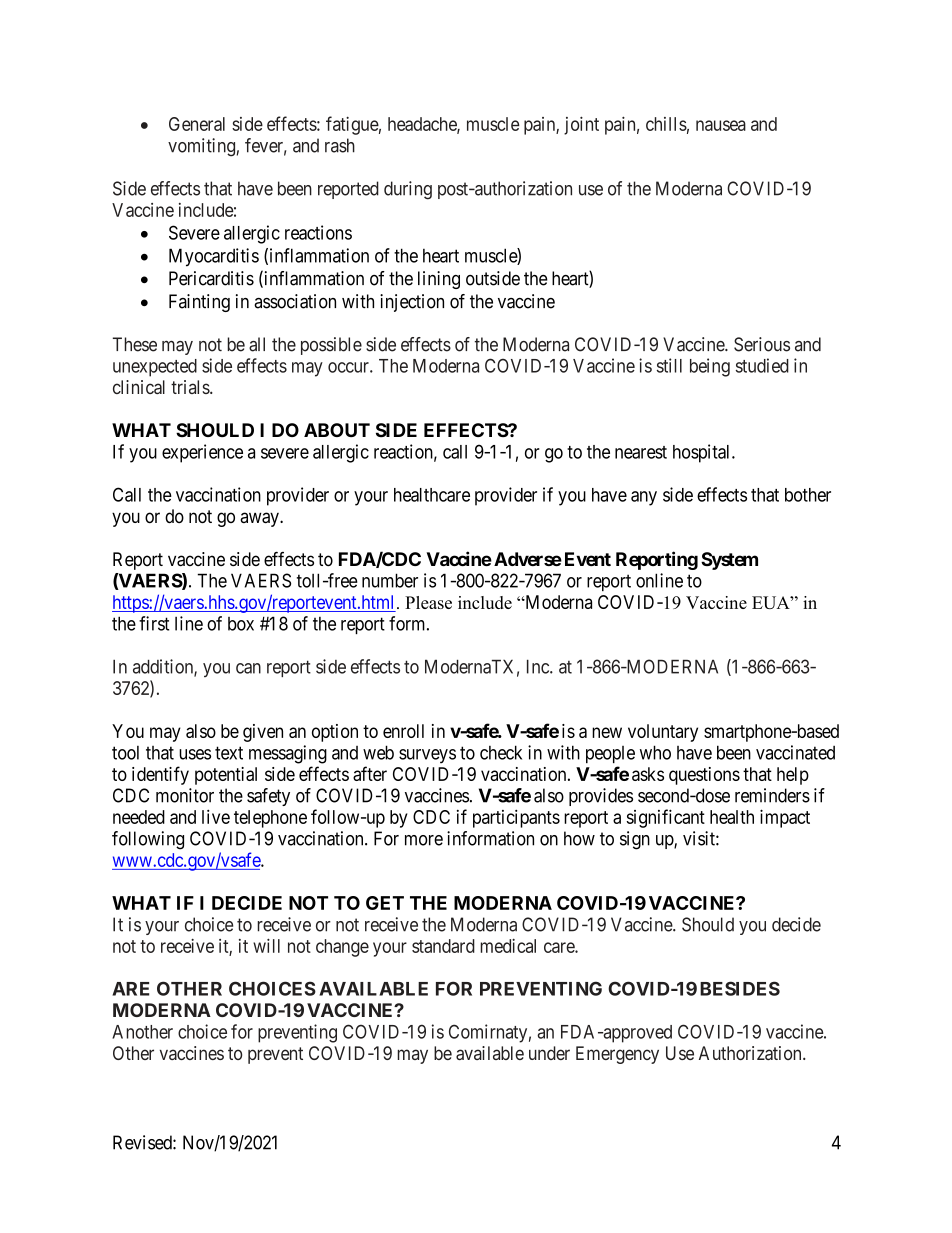 The image size is (952, 1233). I want to click on box, so click(241, 624).
